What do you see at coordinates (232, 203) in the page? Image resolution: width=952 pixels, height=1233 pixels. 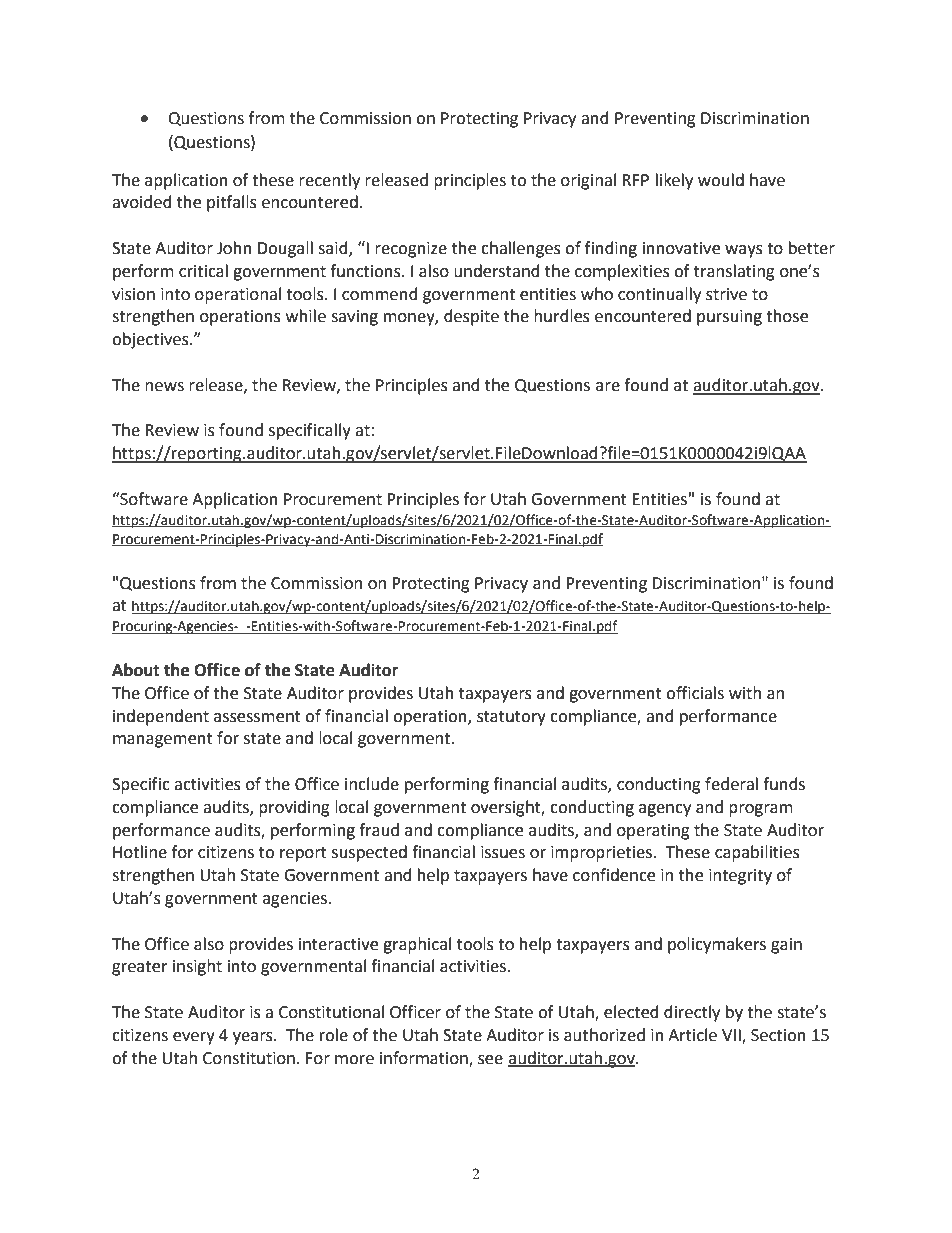 I see `pitfalls` at bounding box center [232, 203].
